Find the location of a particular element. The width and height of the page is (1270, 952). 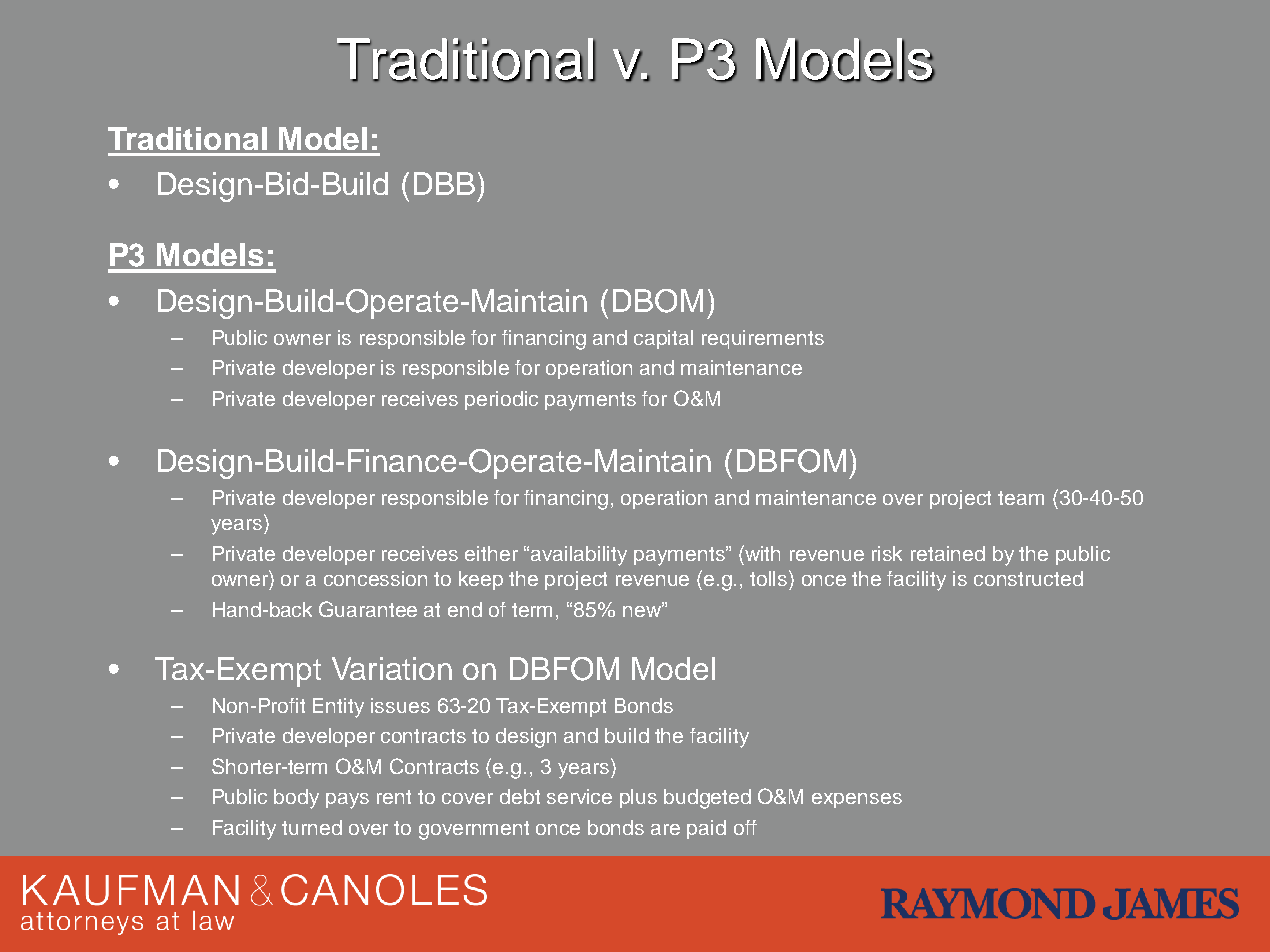

Guarantee is located at coordinates (368, 609).
